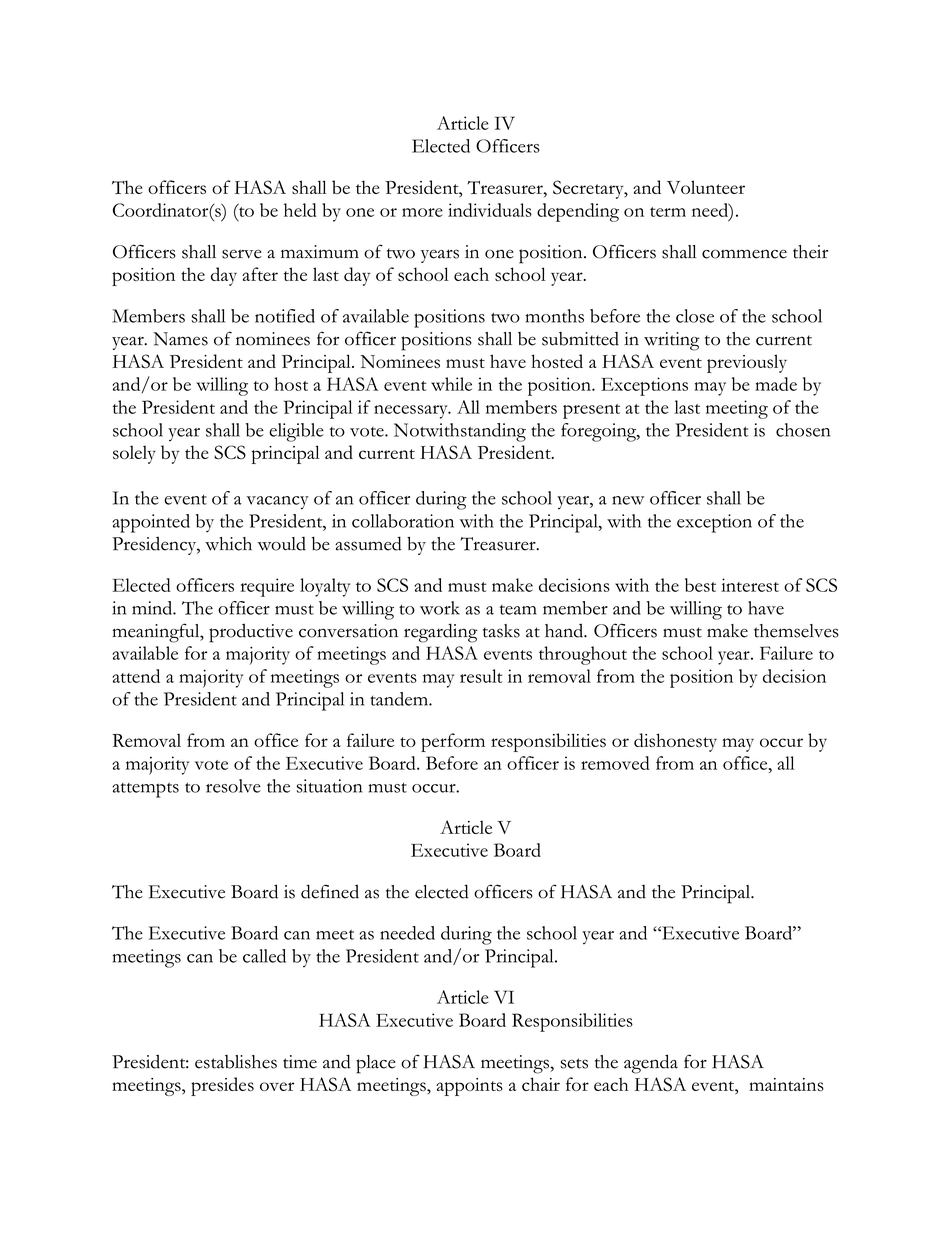 Image resolution: width=952 pixels, height=1233 pixels. I want to click on resolve, so click(233, 786).
